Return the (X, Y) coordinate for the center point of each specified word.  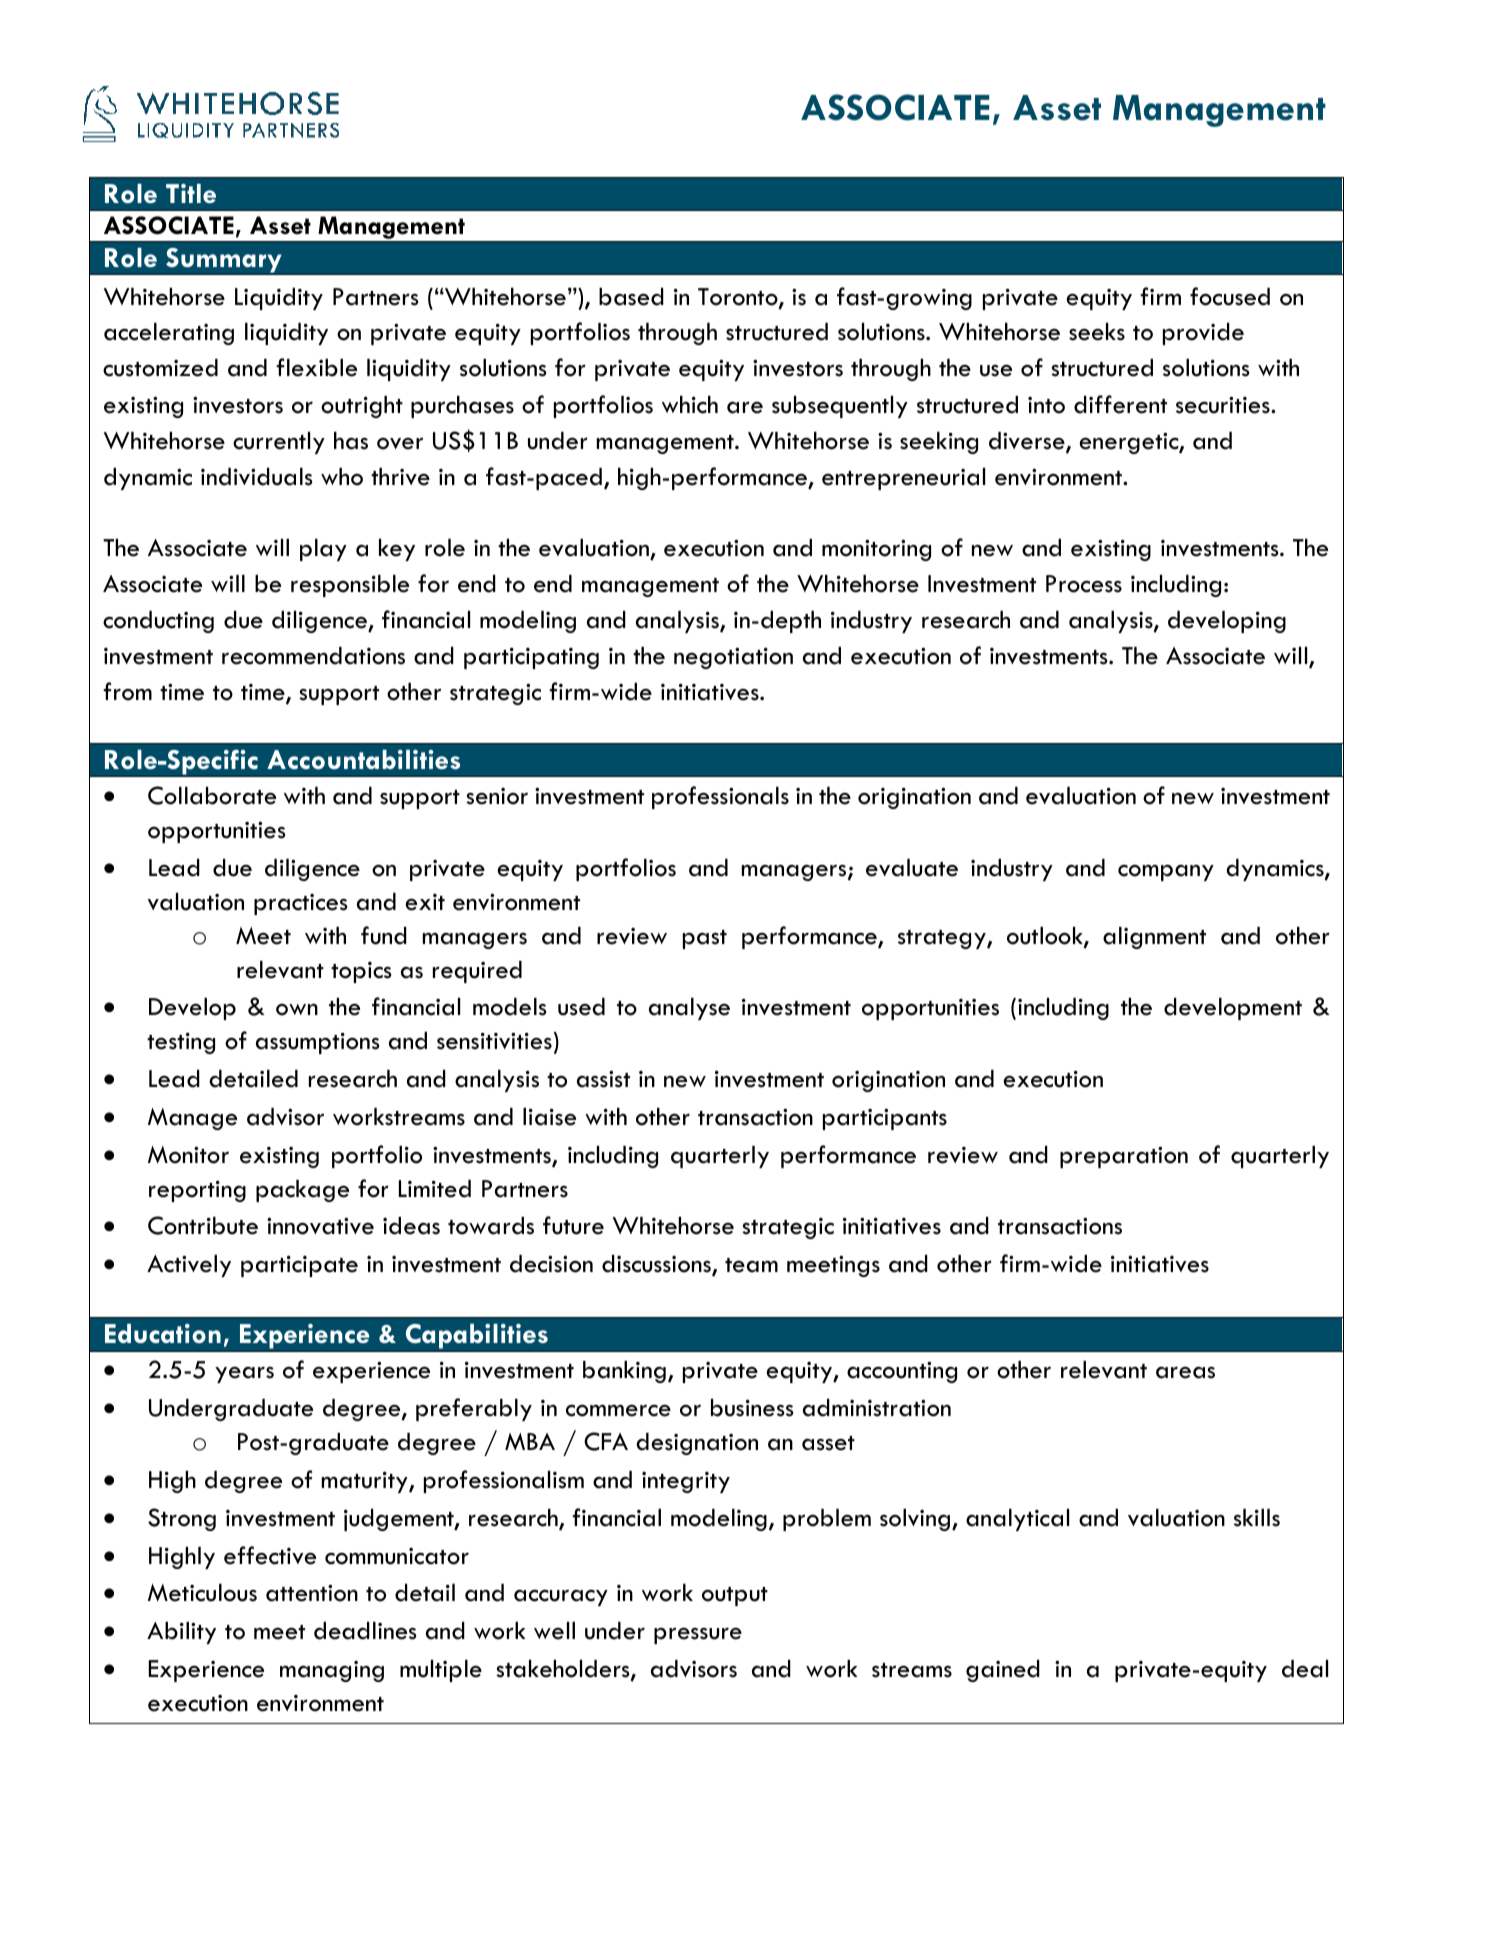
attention (312, 1593)
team (751, 1265)
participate (299, 1266)
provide (1203, 334)
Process (1084, 584)
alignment (1154, 938)
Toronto (739, 298)
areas (1185, 1372)
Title (191, 193)
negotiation (733, 658)
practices (300, 904)
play (323, 550)
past (705, 939)
